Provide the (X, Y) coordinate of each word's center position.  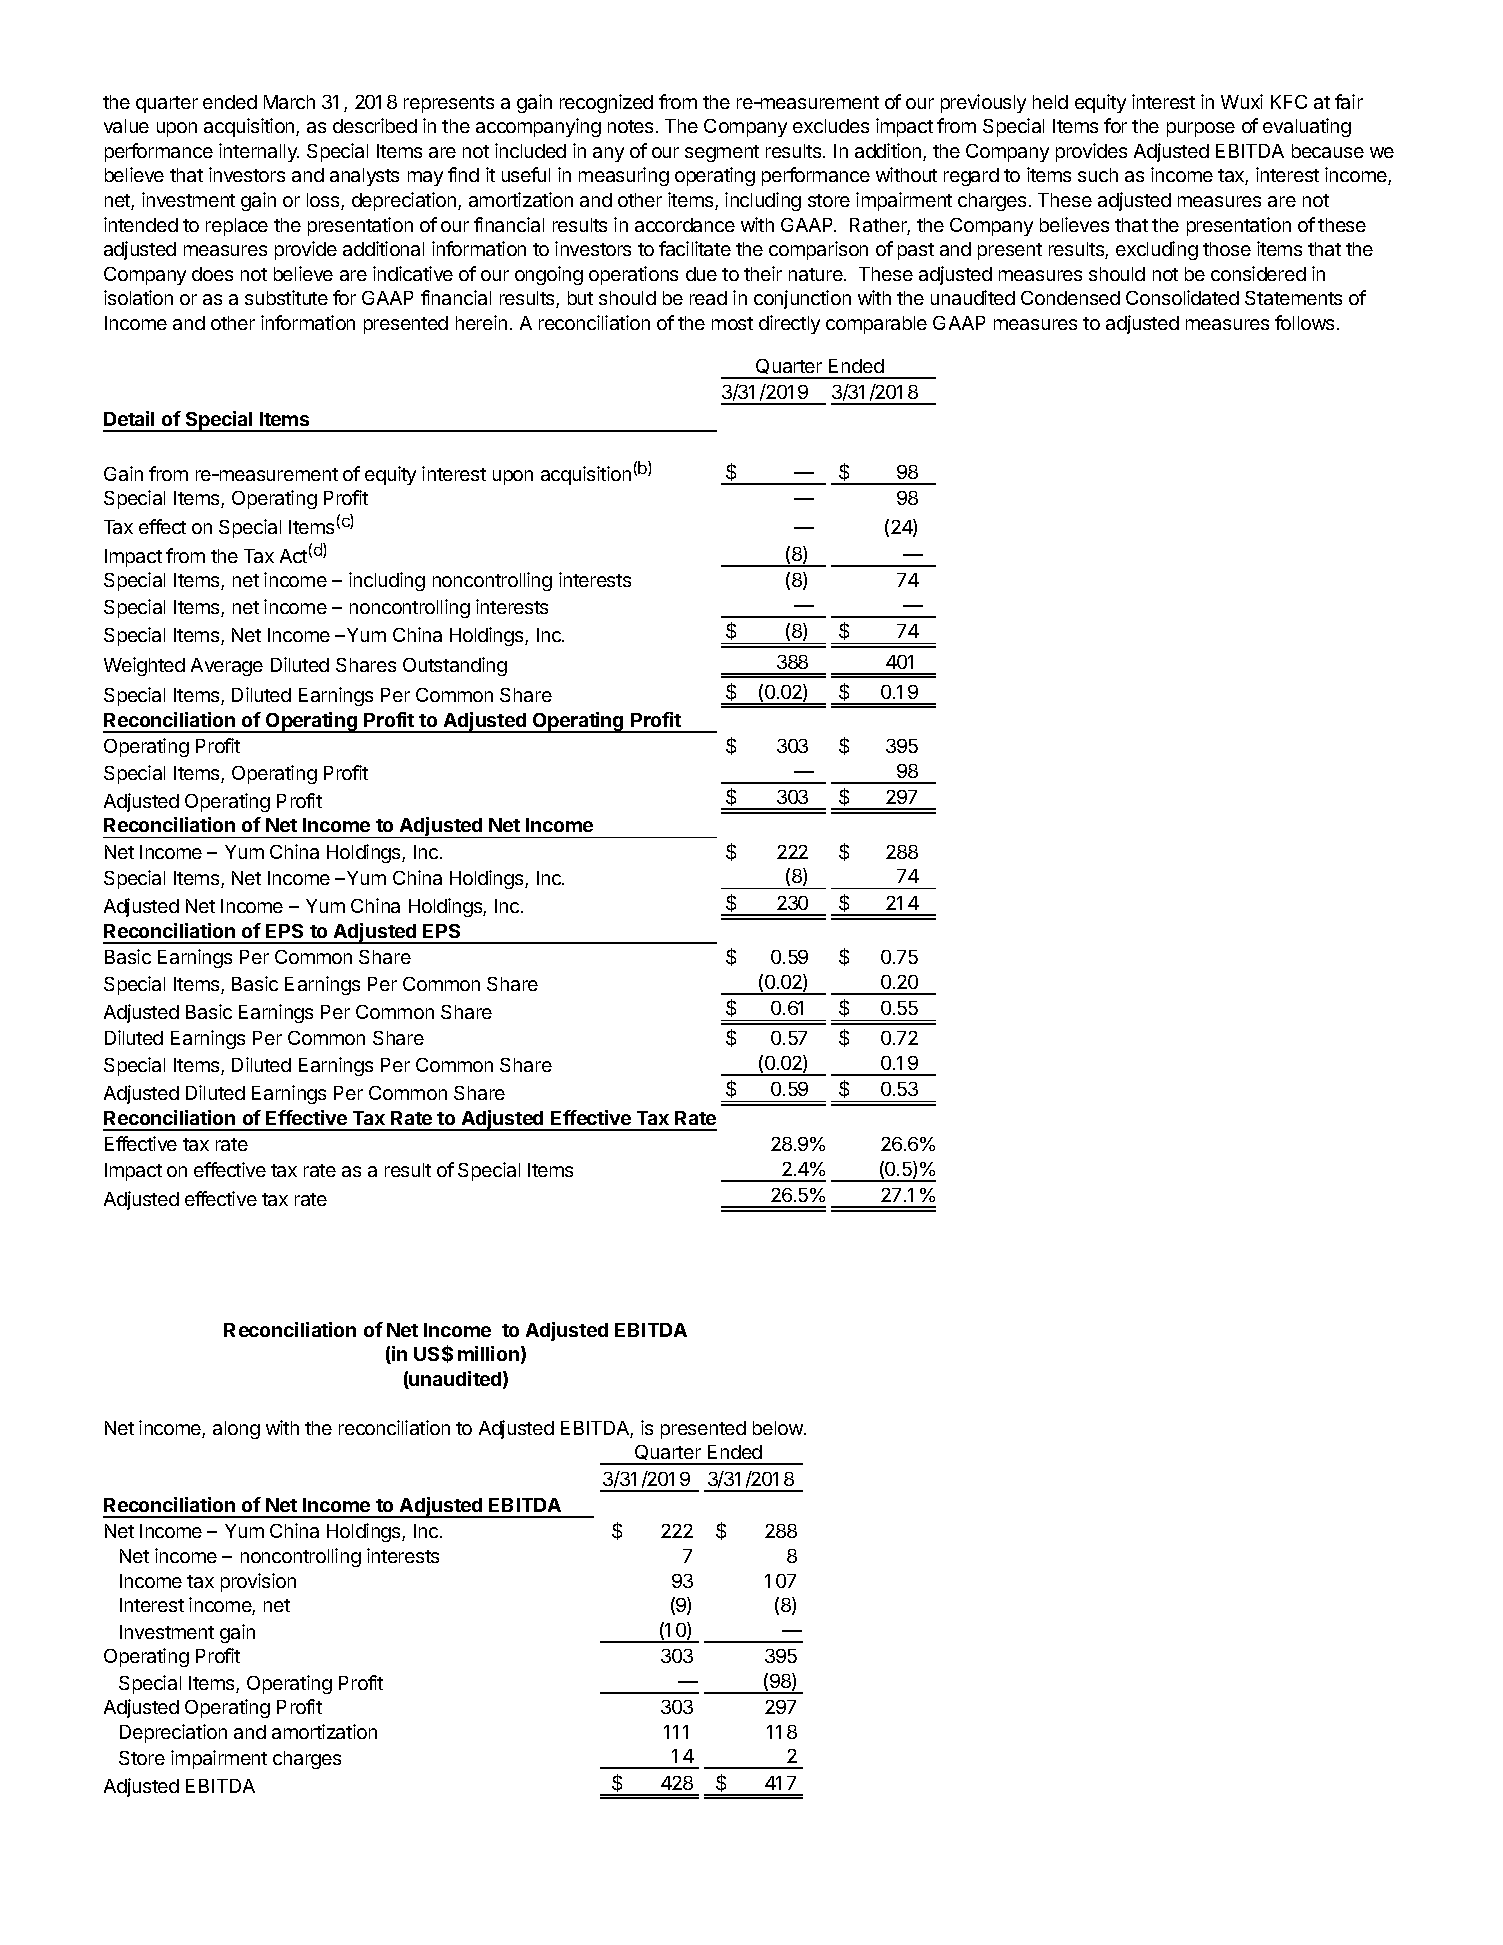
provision (258, 1582)
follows (1304, 322)
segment (722, 153)
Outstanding (455, 666)
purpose (1201, 129)
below (779, 1428)
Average (227, 667)
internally (259, 152)
